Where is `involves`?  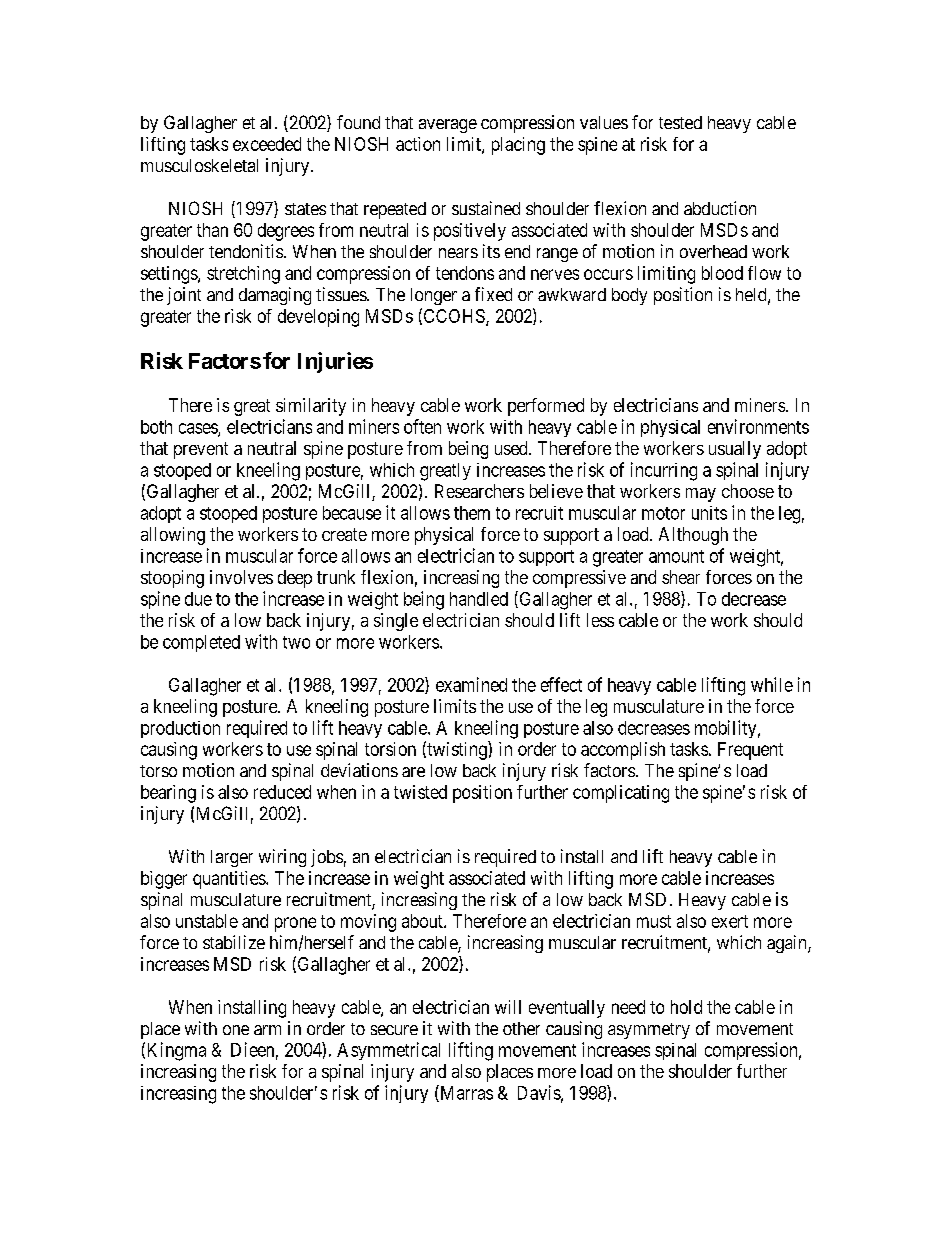
involves is located at coordinates (241, 577).
